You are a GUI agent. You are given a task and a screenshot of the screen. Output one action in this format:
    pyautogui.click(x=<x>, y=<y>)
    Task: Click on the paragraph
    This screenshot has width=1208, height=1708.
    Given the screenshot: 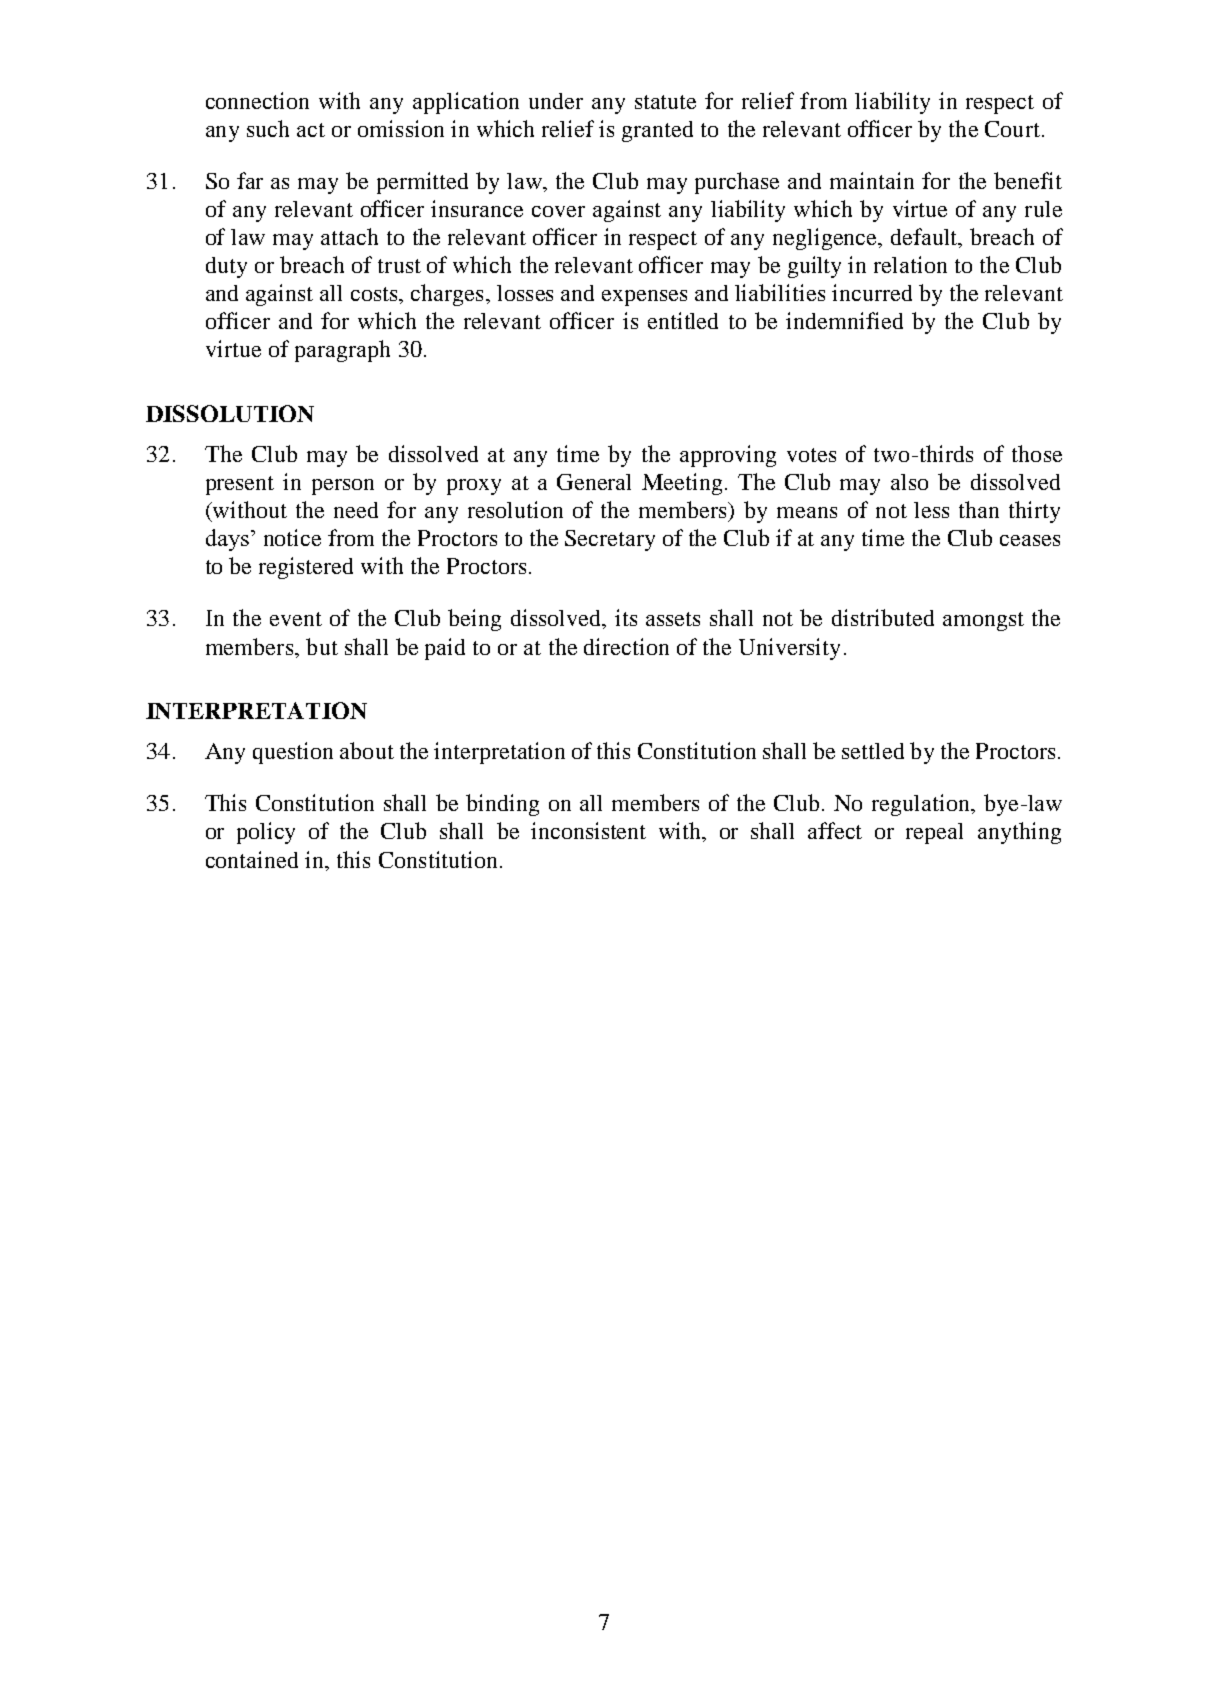 What is the action you would take?
    pyautogui.click(x=342, y=351)
